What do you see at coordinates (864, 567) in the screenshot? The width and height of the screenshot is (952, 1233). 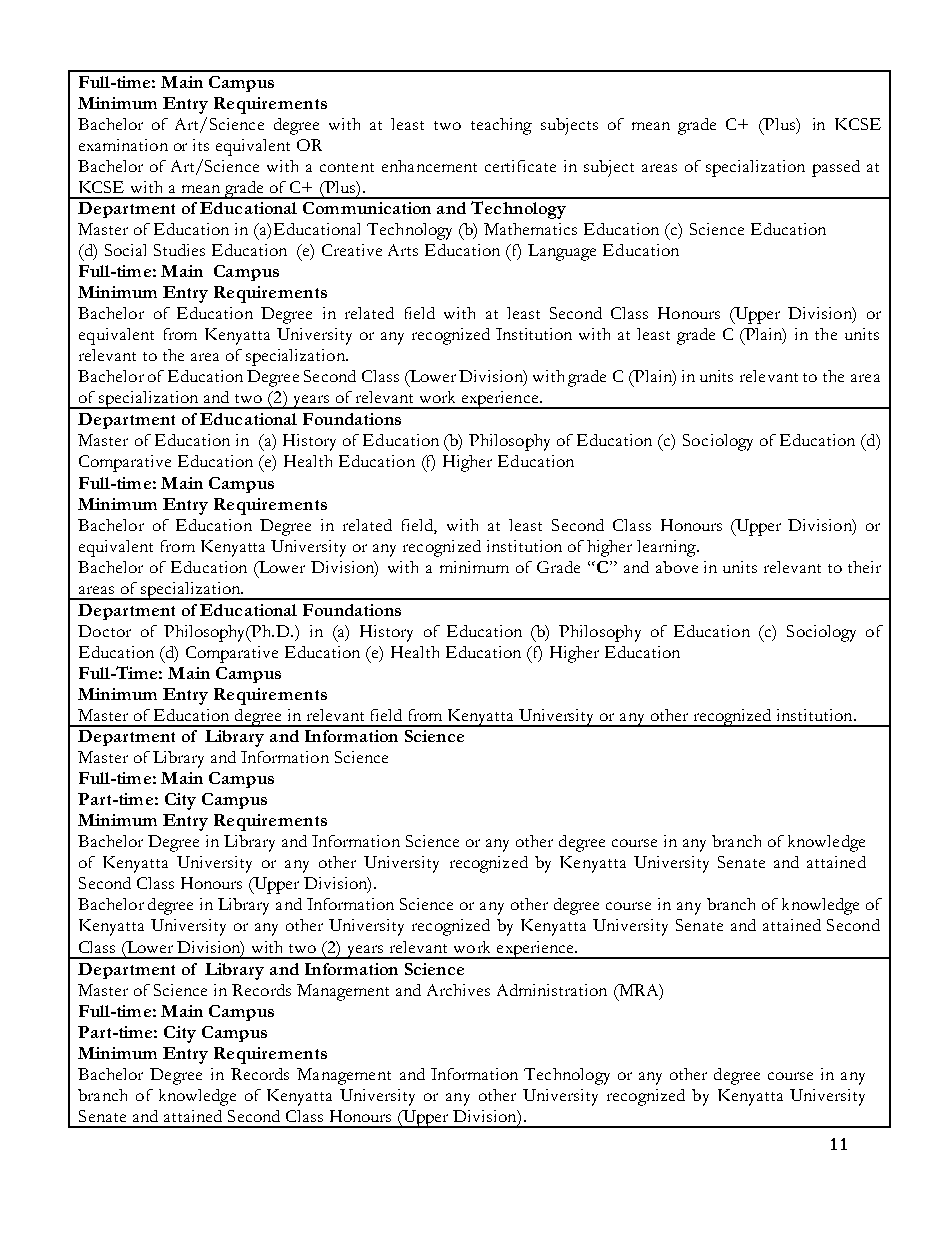 I see `their` at bounding box center [864, 567].
